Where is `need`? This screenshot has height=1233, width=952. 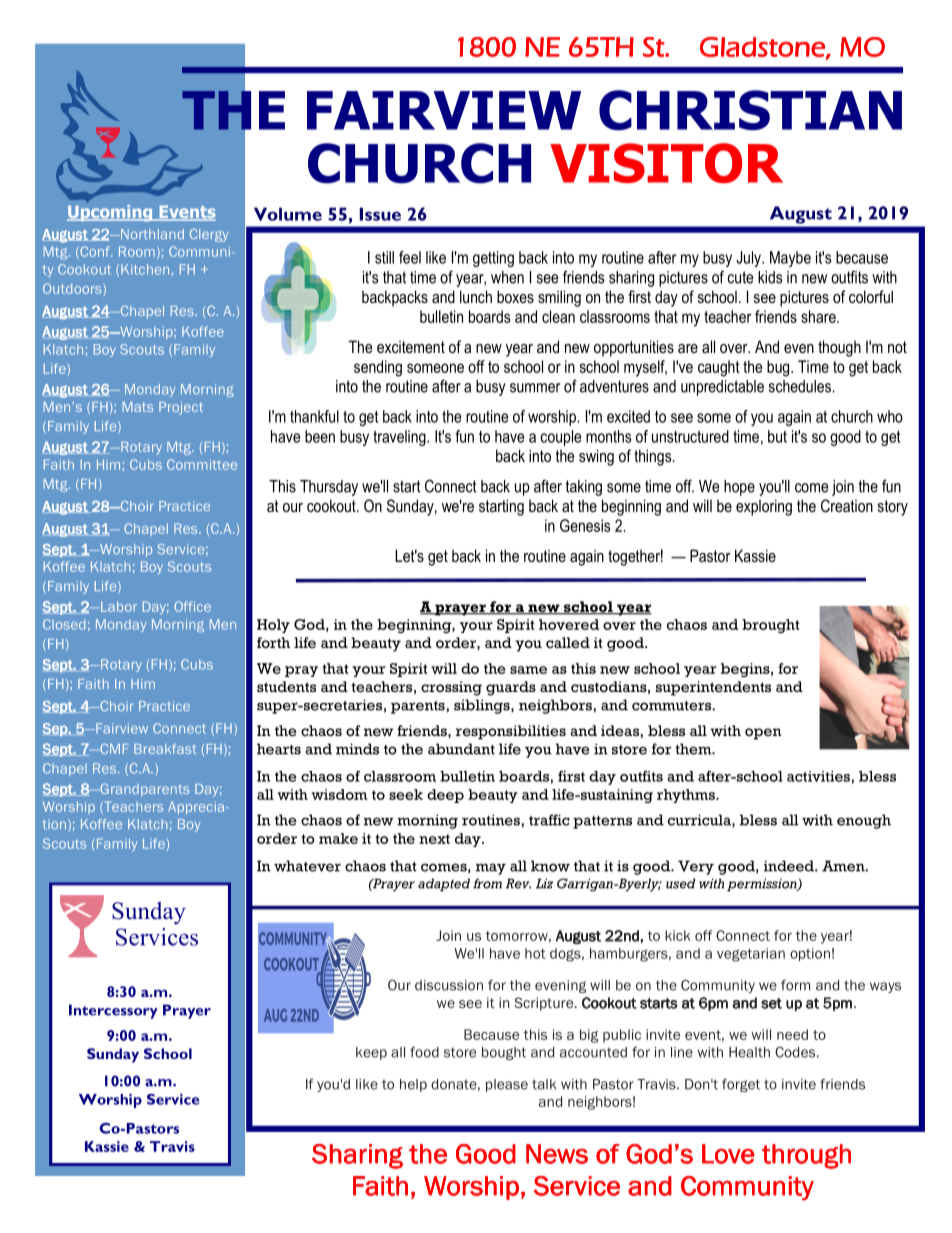 need is located at coordinates (792, 1034).
